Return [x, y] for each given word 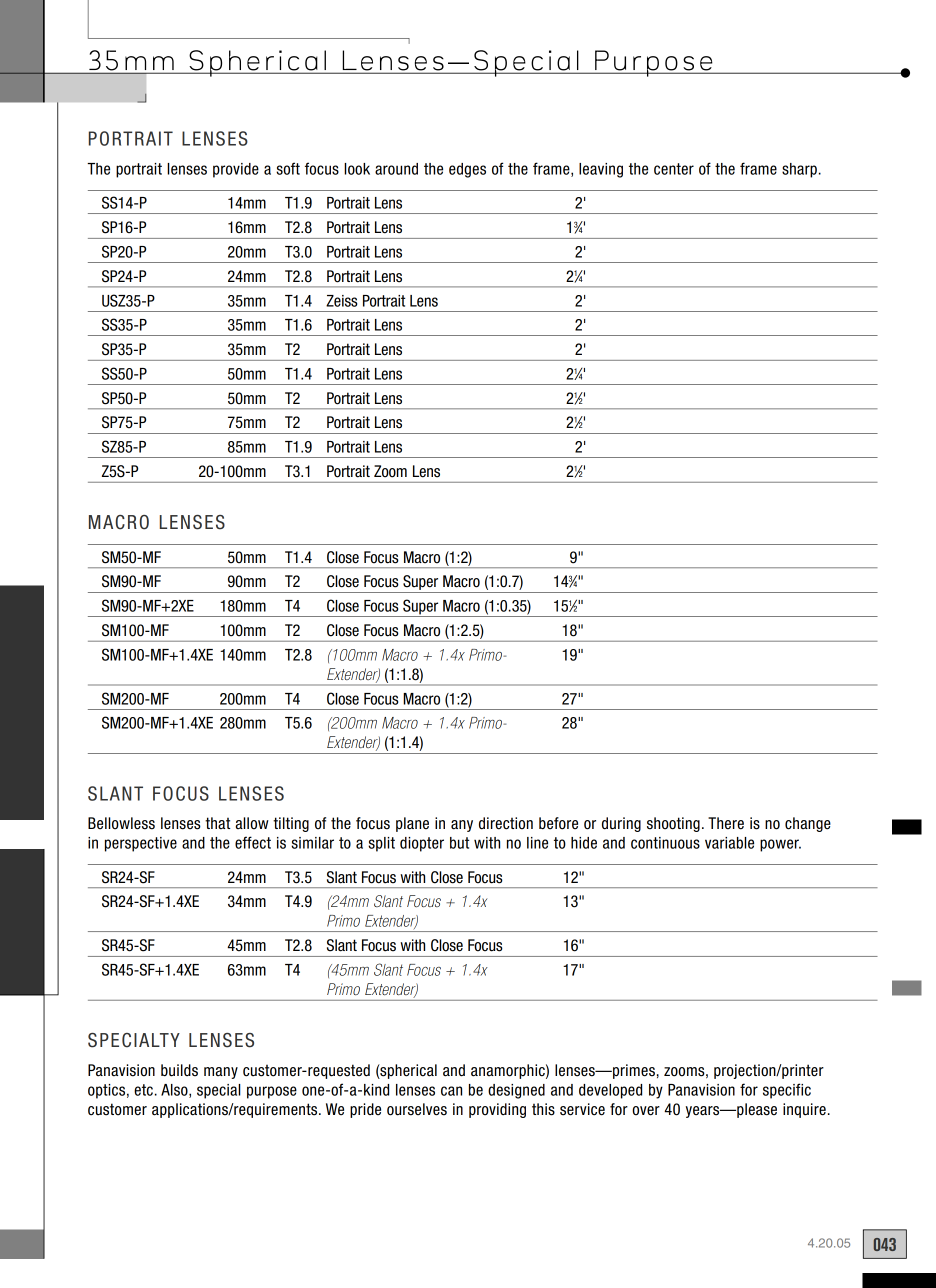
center [674, 169]
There [726, 823]
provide [236, 170]
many [221, 1073]
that [217, 823]
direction [506, 823]
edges [467, 170]
